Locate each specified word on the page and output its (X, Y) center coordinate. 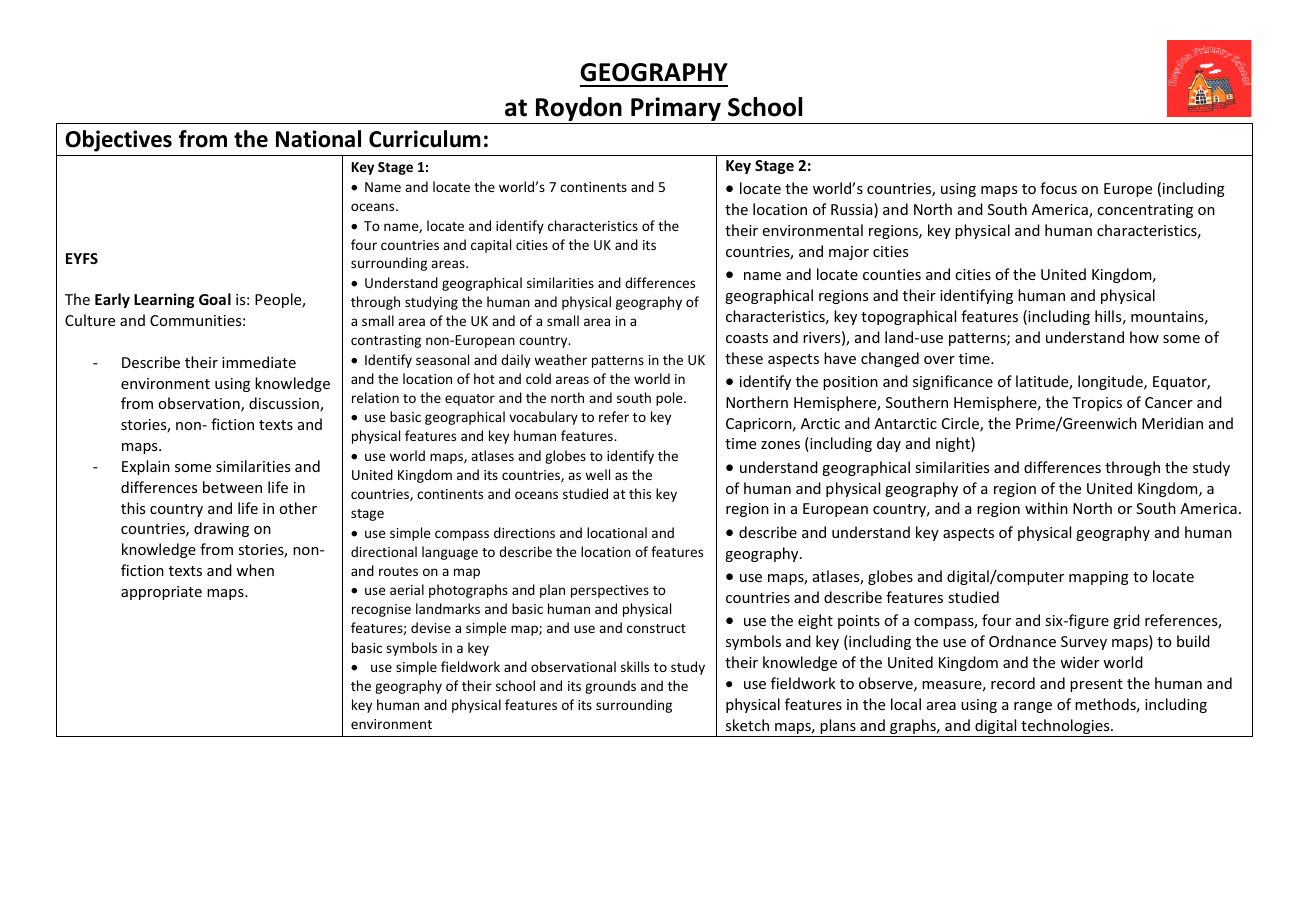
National (318, 139)
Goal (215, 299)
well (597, 474)
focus (1058, 188)
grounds (610, 687)
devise (431, 627)
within (1046, 508)
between (232, 487)
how (1144, 337)
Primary (676, 109)
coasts (747, 338)
